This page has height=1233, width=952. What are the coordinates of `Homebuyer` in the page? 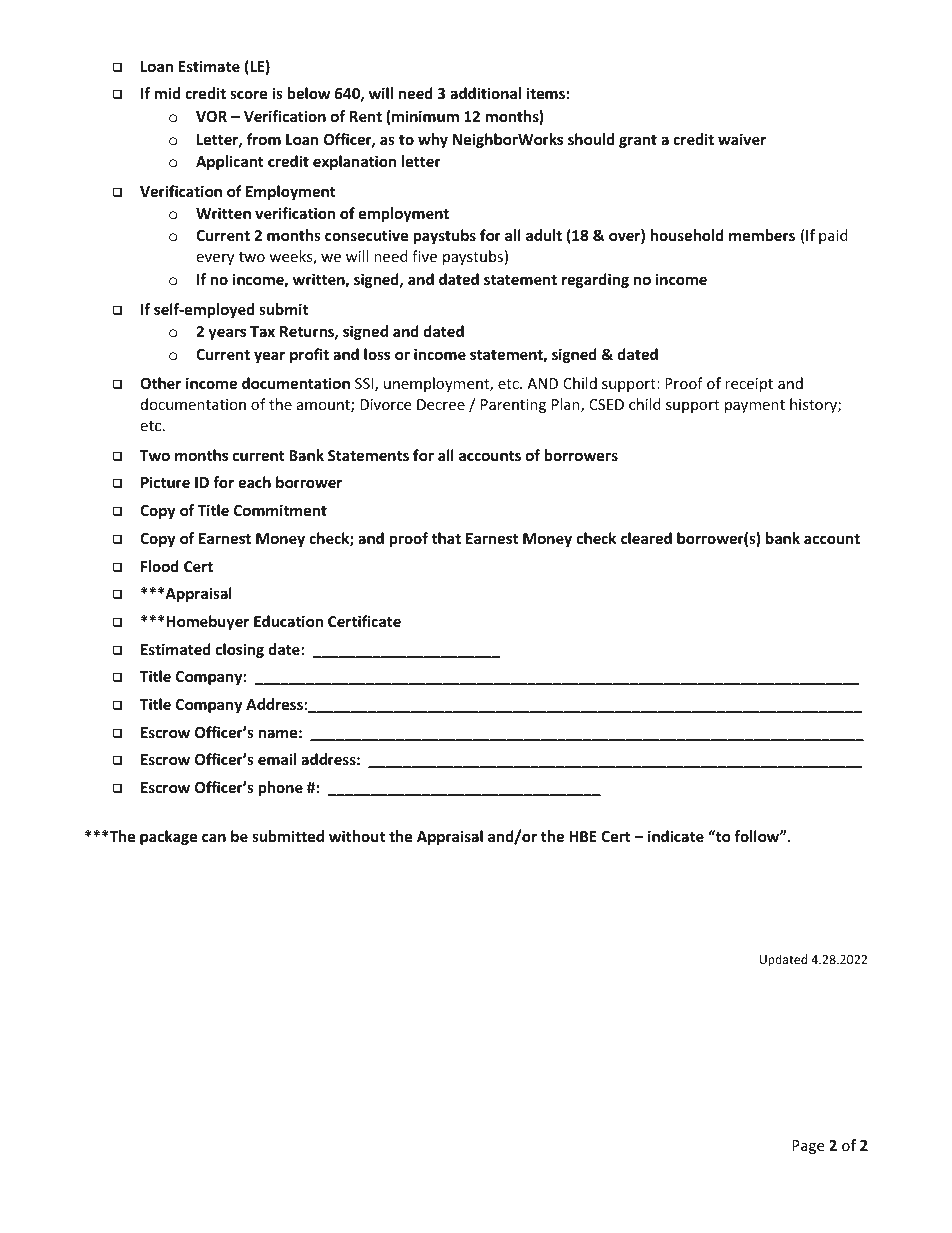 It's located at (206, 622).
